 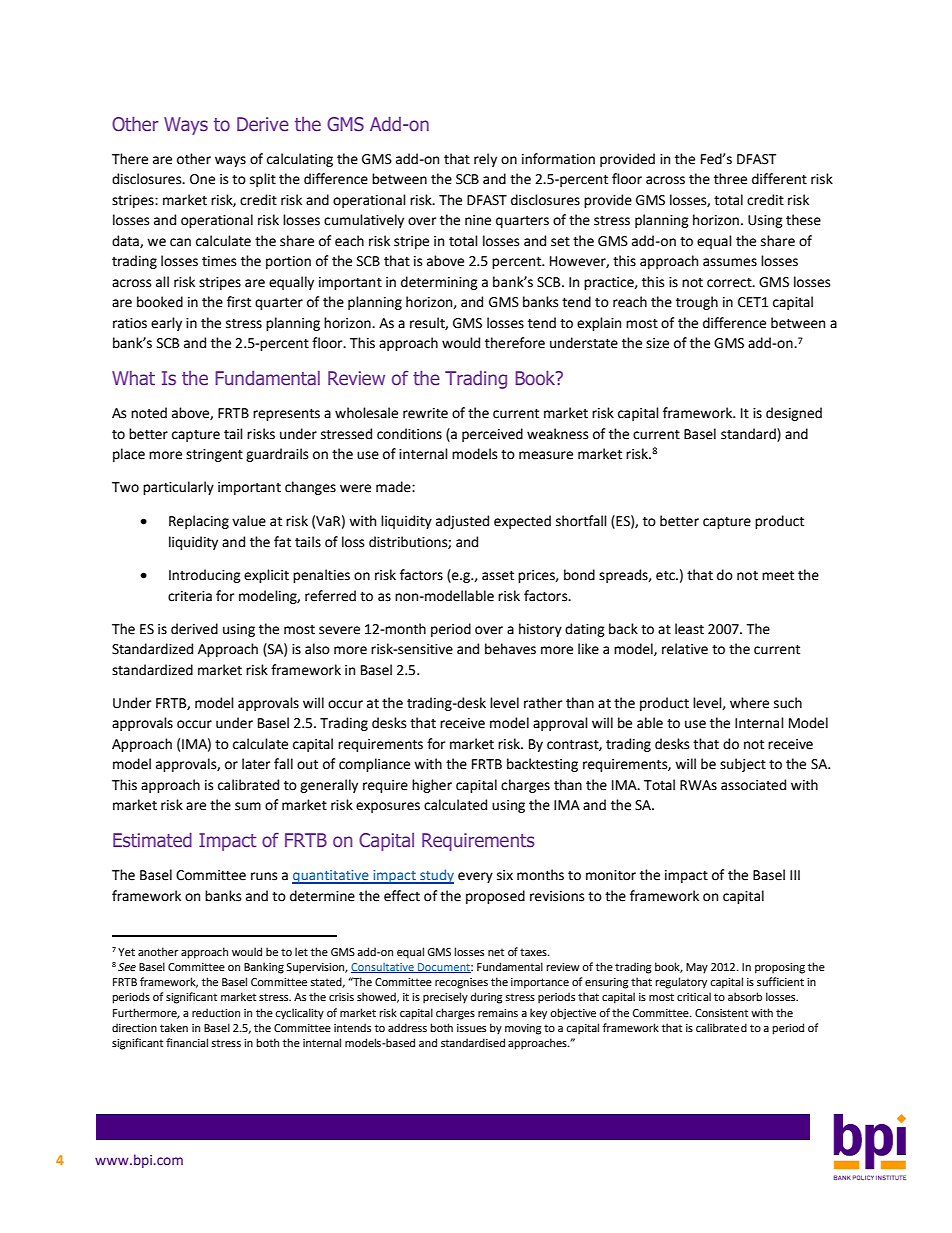 What do you see at coordinates (202, 179) in the image?
I see `One` at bounding box center [202, 179].
